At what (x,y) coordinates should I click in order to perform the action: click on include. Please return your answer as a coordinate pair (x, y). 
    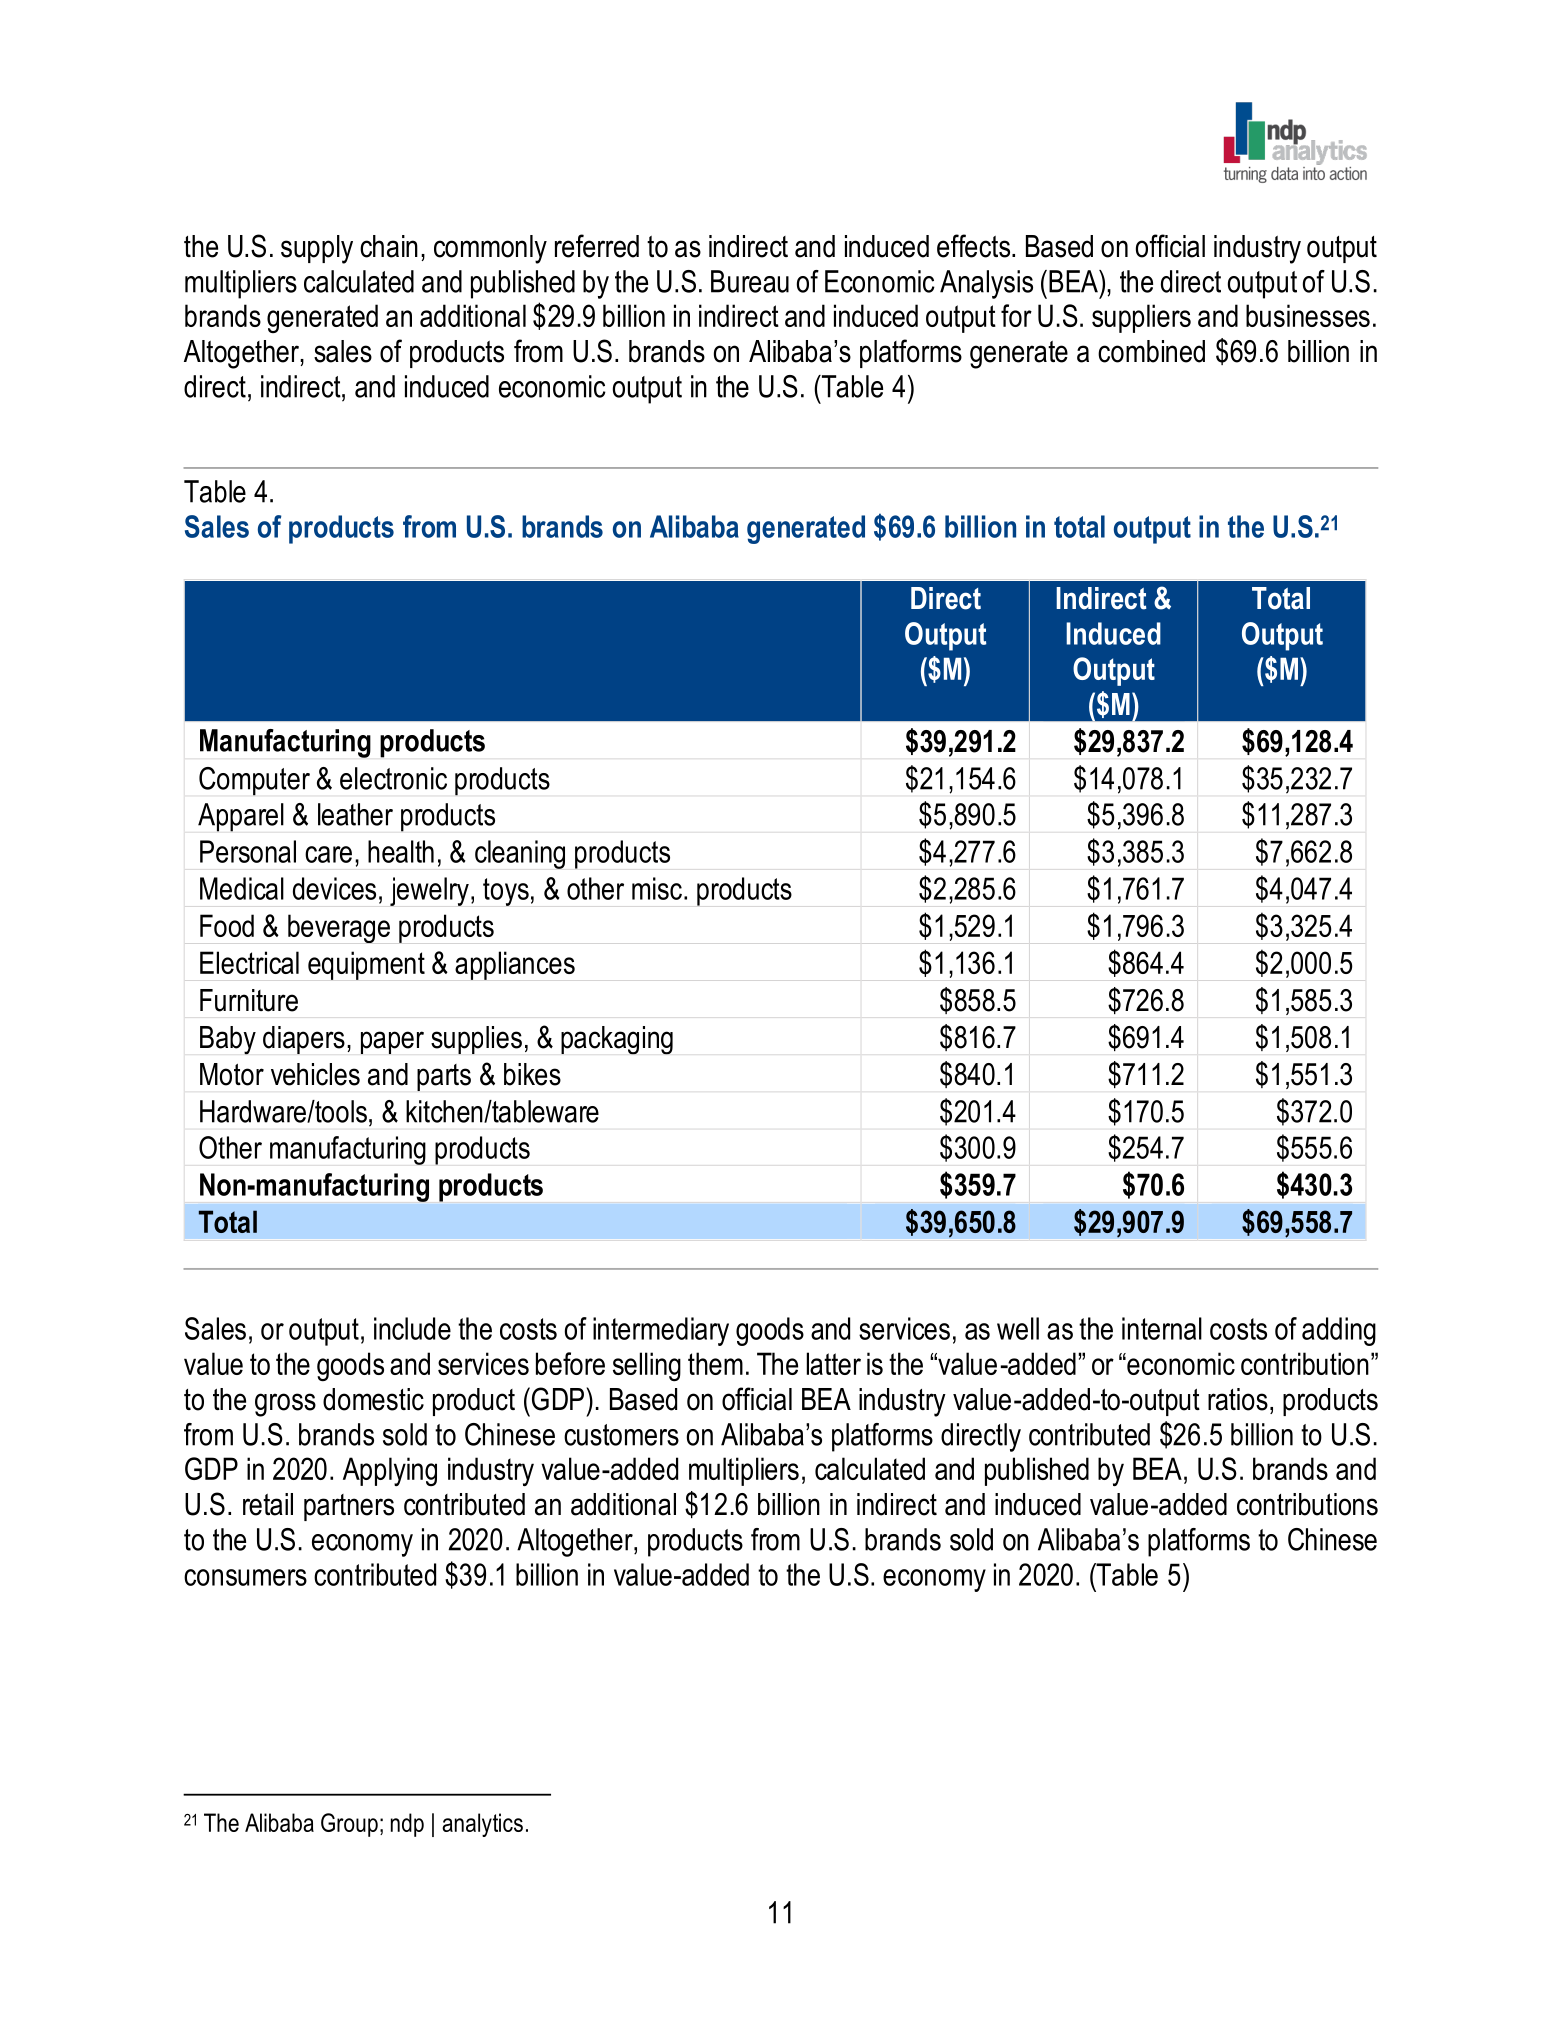
    Looking at the image, I should click on (412, 1328).
